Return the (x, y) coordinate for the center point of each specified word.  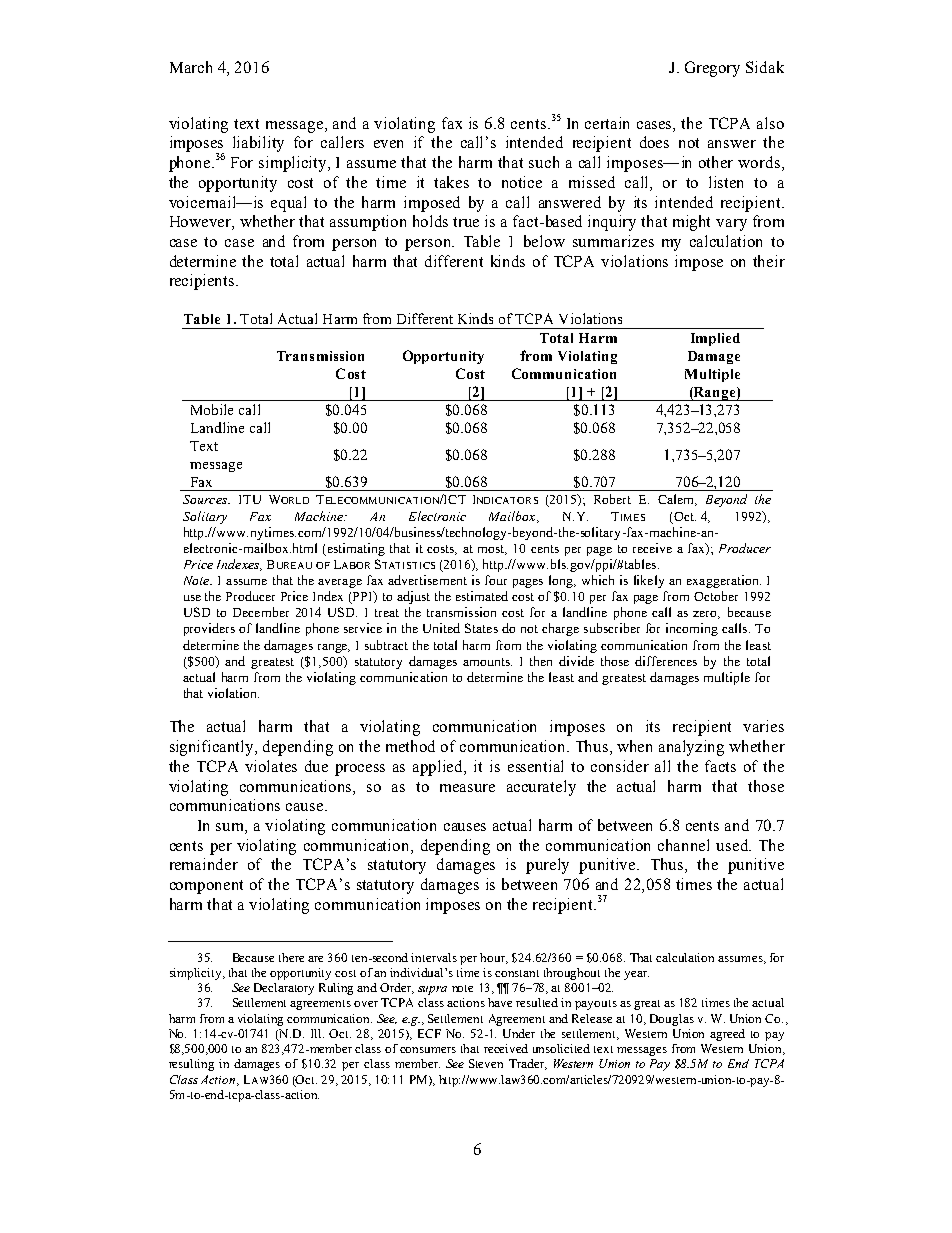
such (544, 162)
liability (258, 144)
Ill (317, 1033)
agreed (727, 1035)
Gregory (712, 69)
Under (519, 1033)
